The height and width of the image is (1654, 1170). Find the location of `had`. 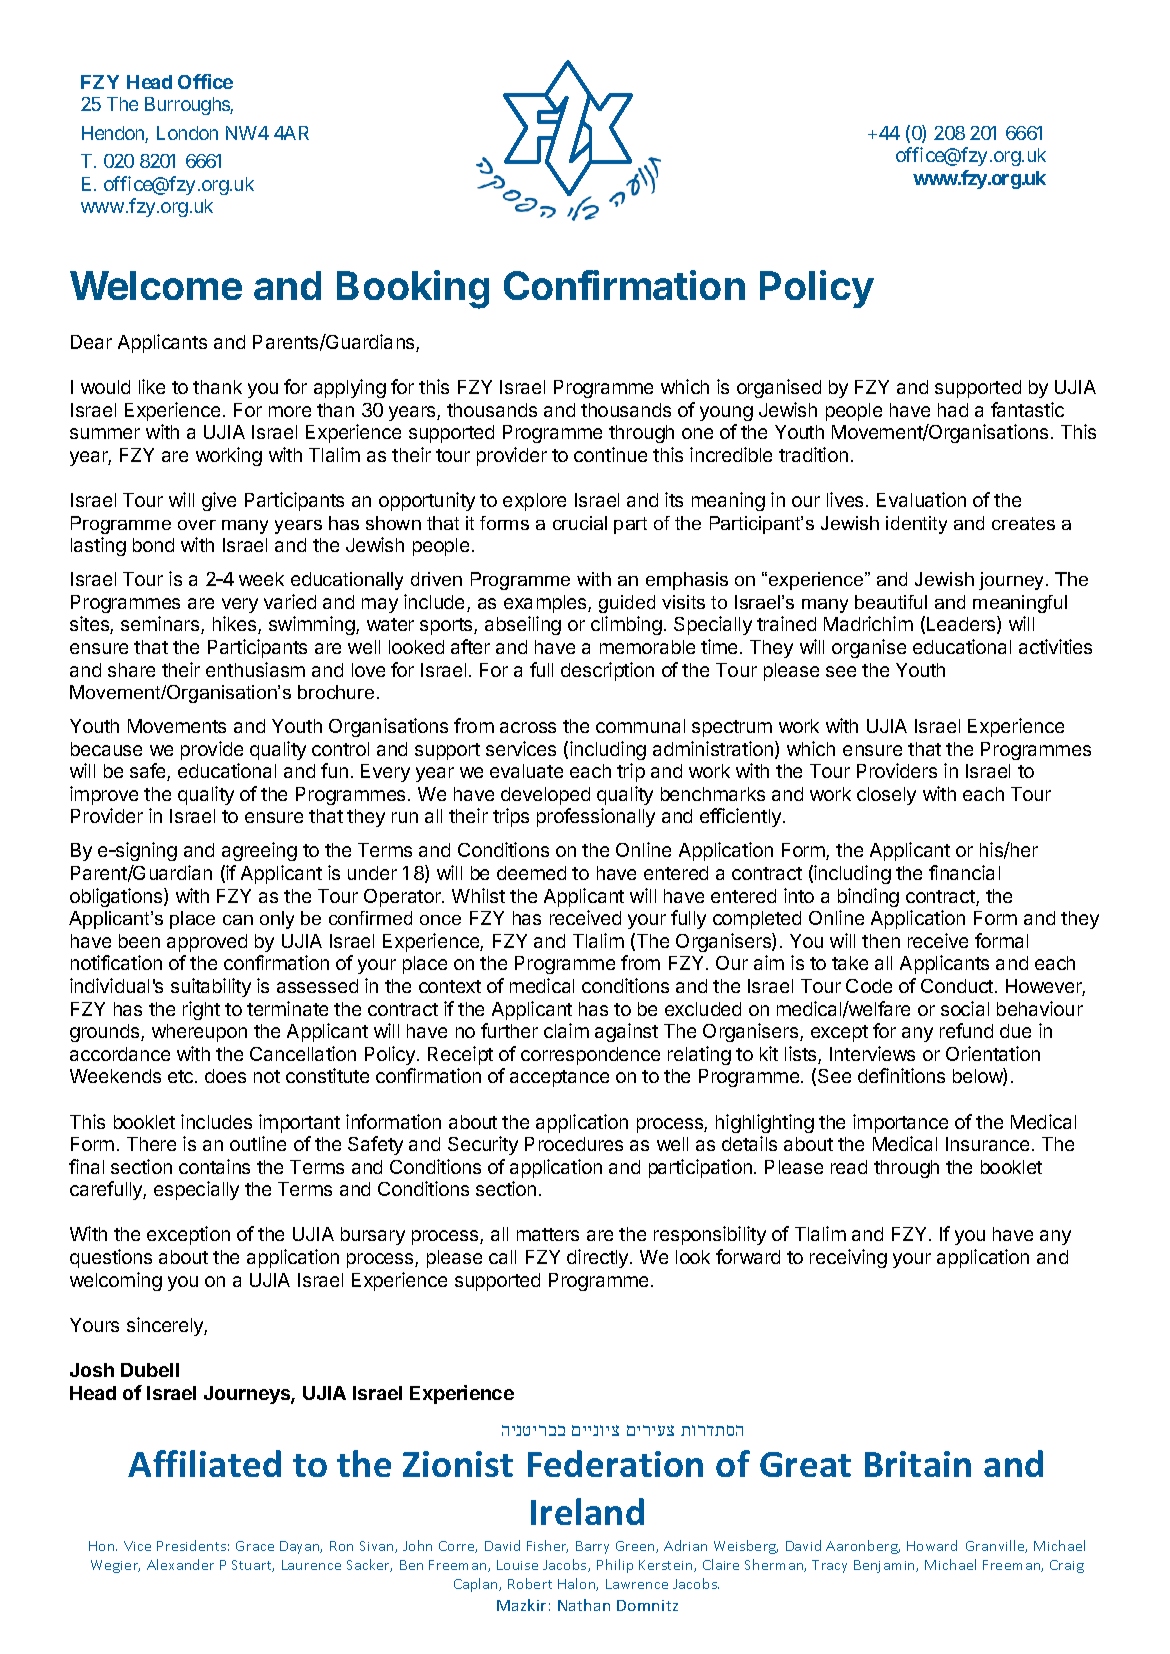

had is located at coordinates (953, 410).
